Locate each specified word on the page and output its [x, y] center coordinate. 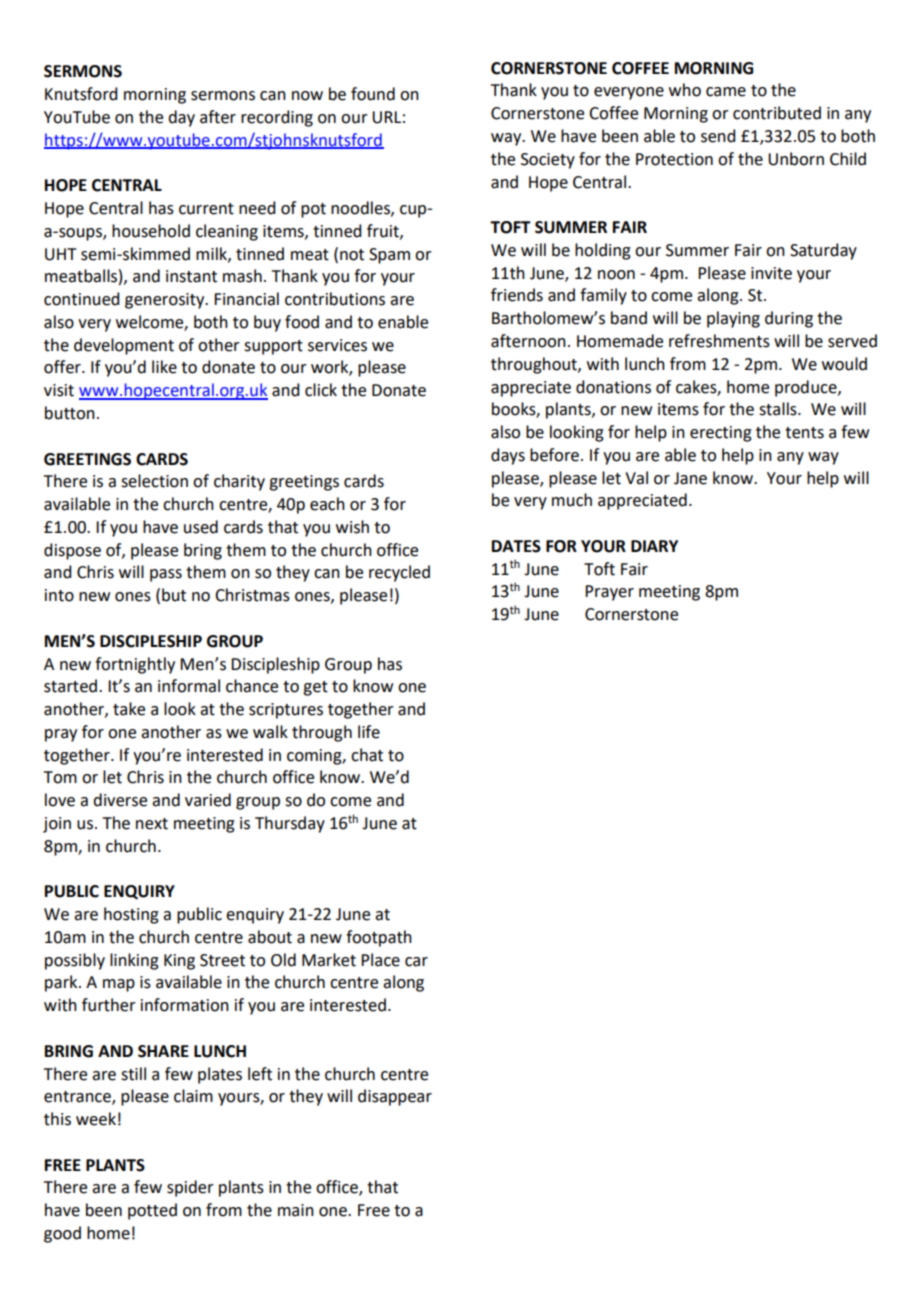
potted [152, 1211]
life [369, 732]
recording [277, 118]
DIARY [654, 546]
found [373, 94]
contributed [777, 113]
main [296, 1210]
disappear [395, 1097]
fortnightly [135, 665]
